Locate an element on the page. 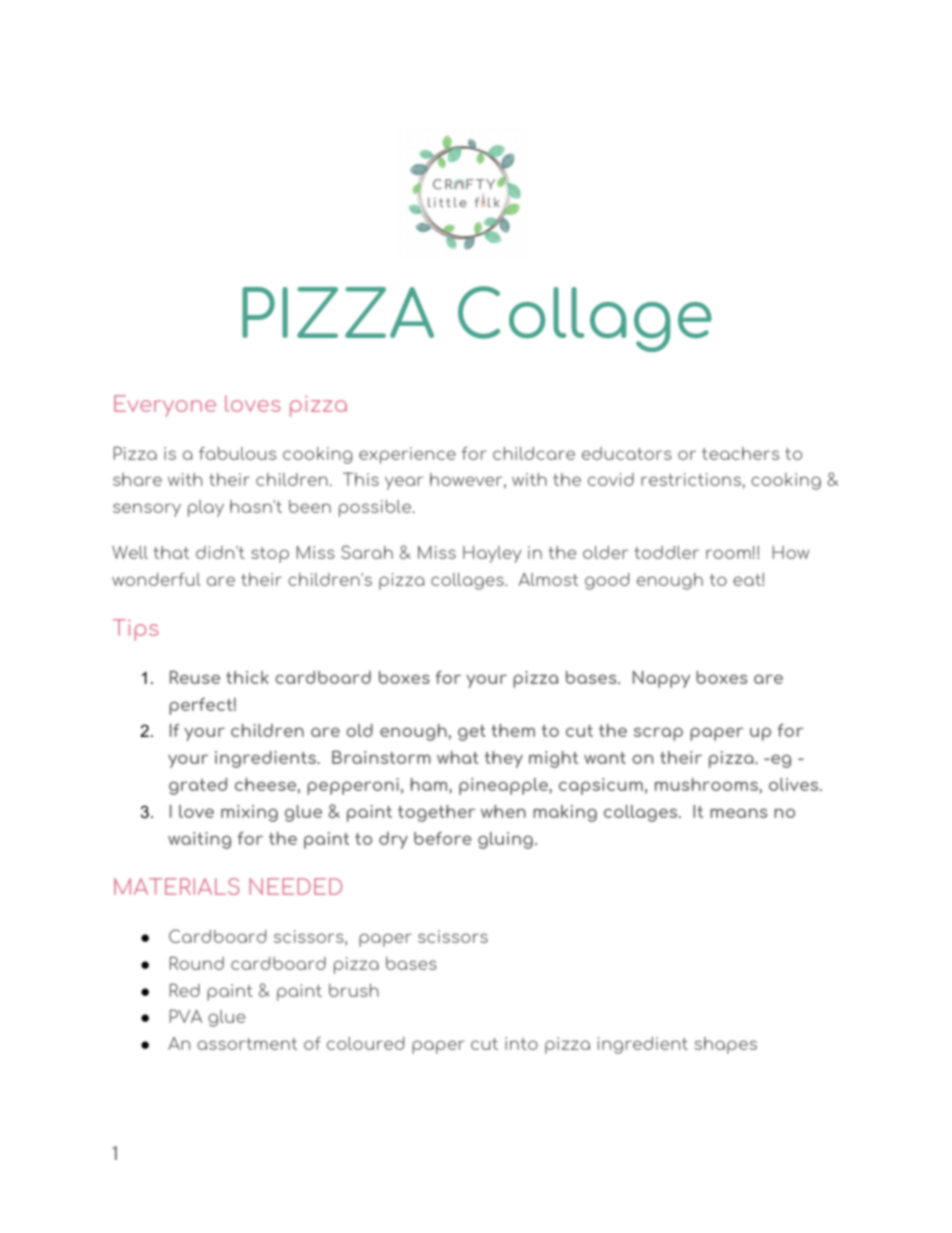  educators is located at coordinates (627, 453).
